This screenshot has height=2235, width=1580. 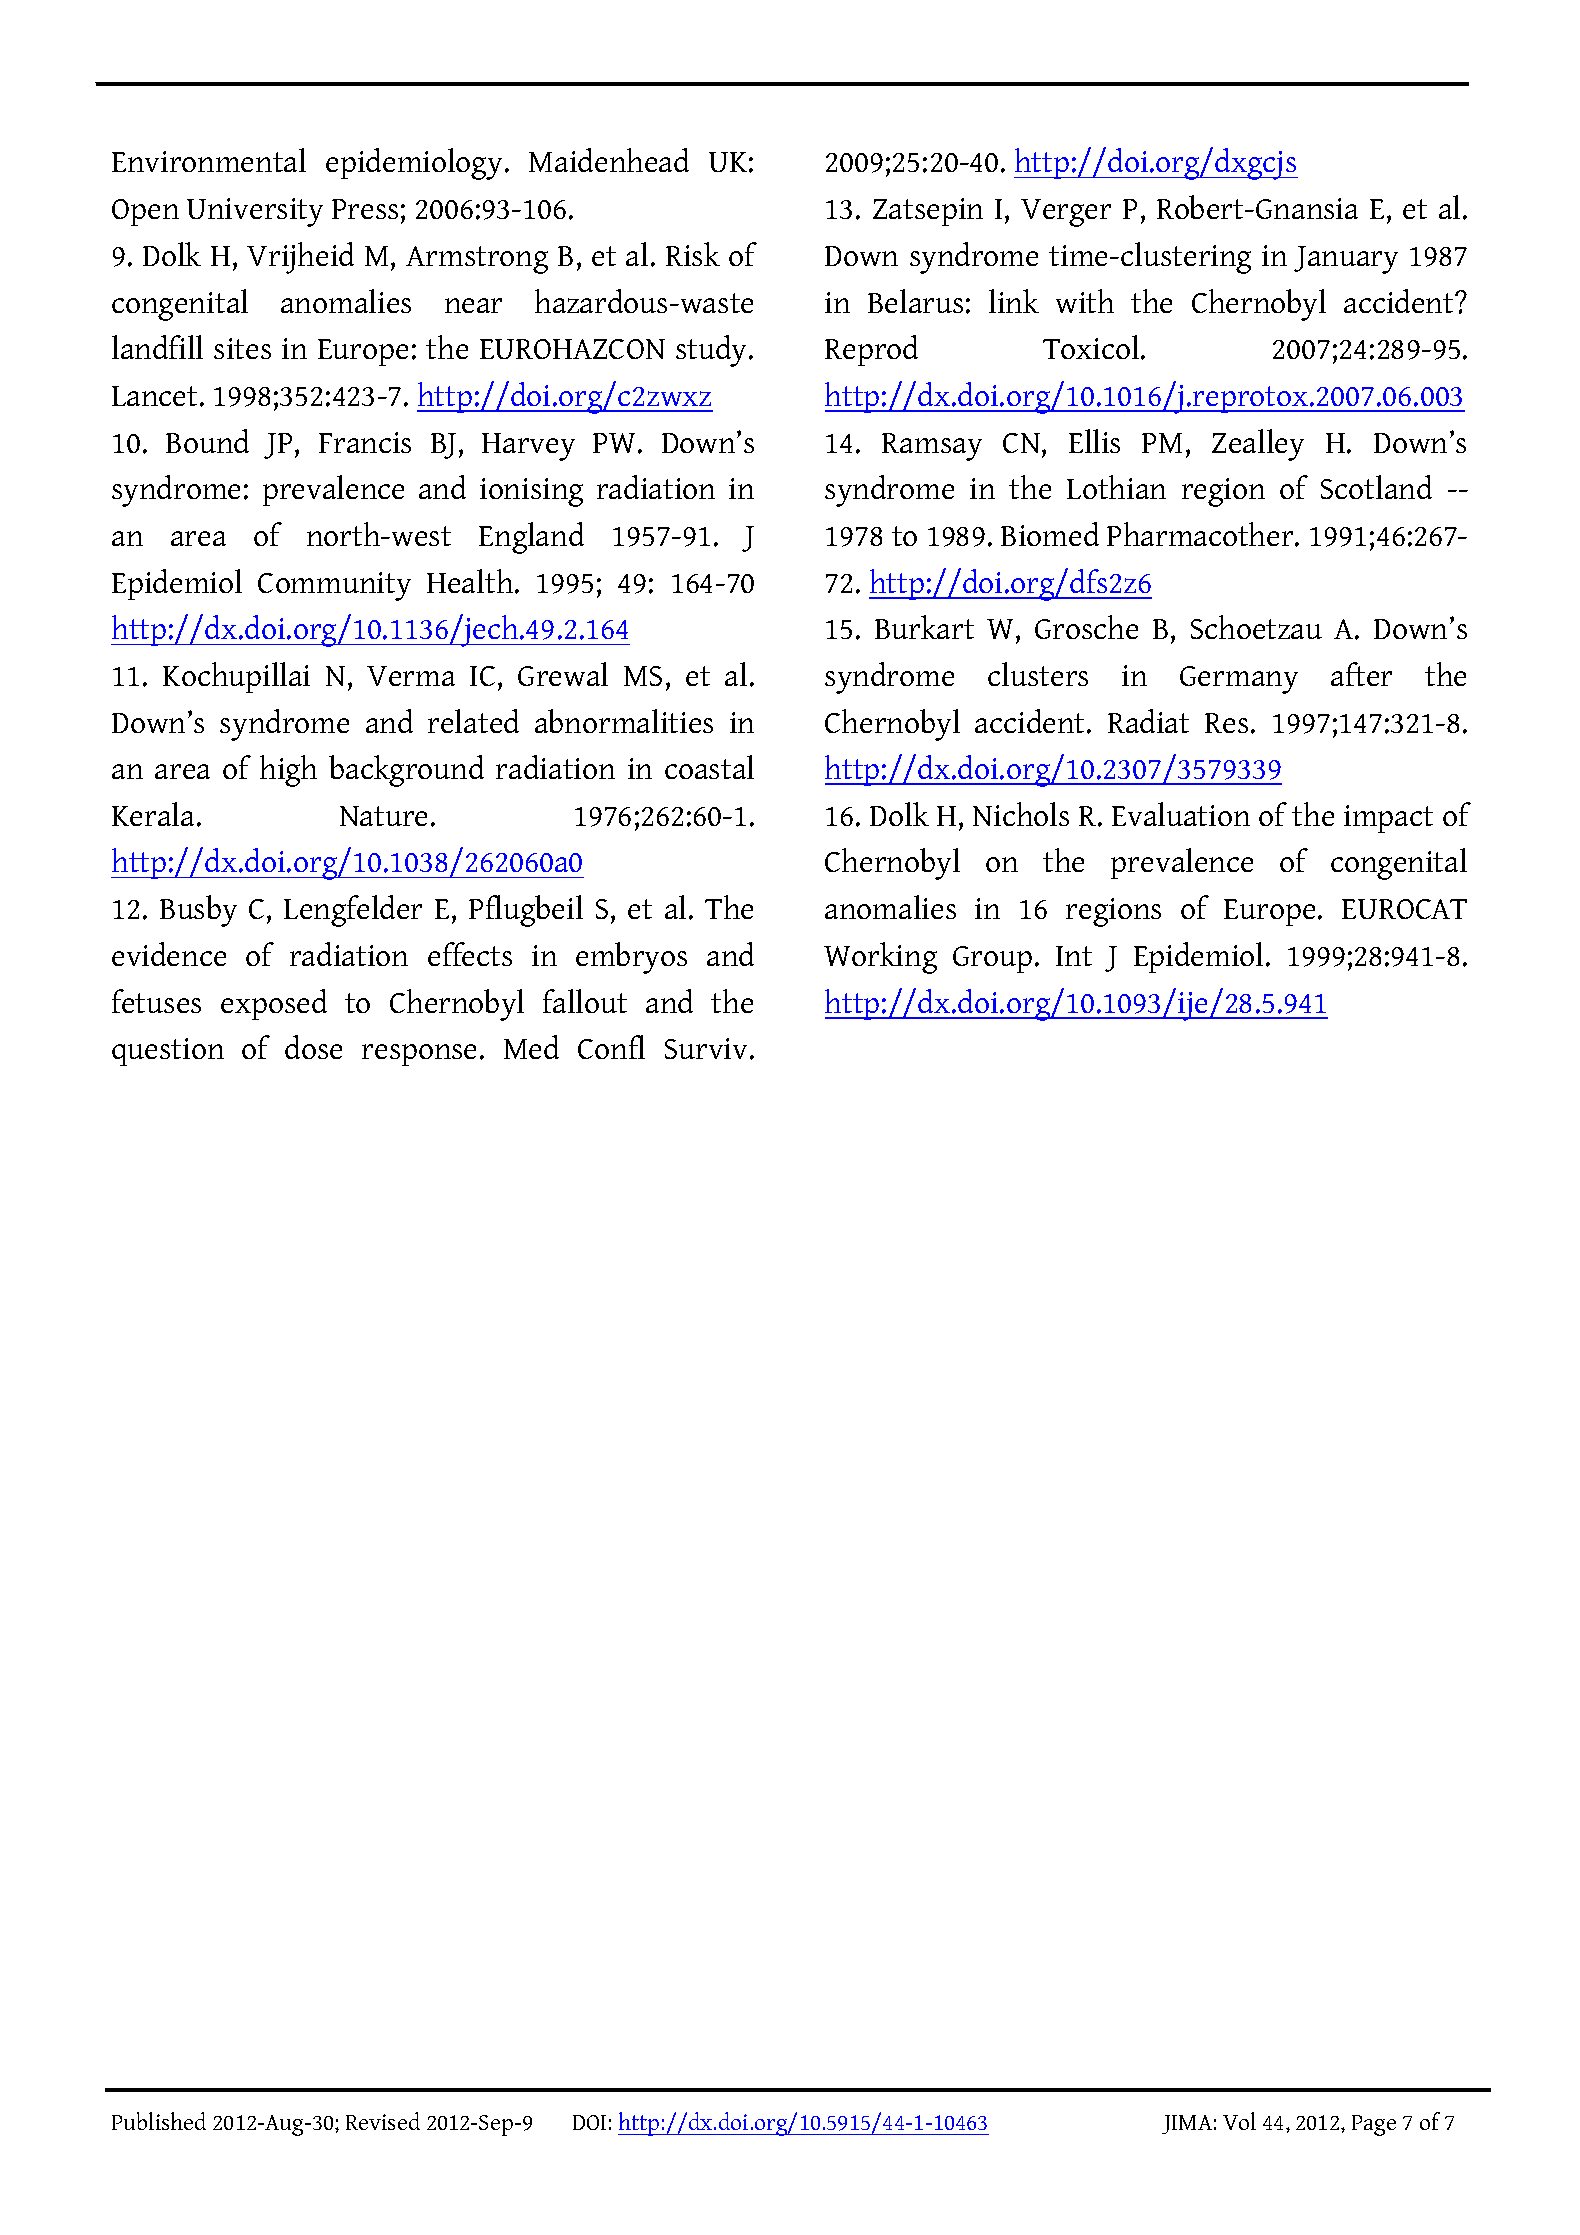 What do you see at coordinates (1346, 260) in the screenshot?
I see `January` at bounding box center [1346, 260].
